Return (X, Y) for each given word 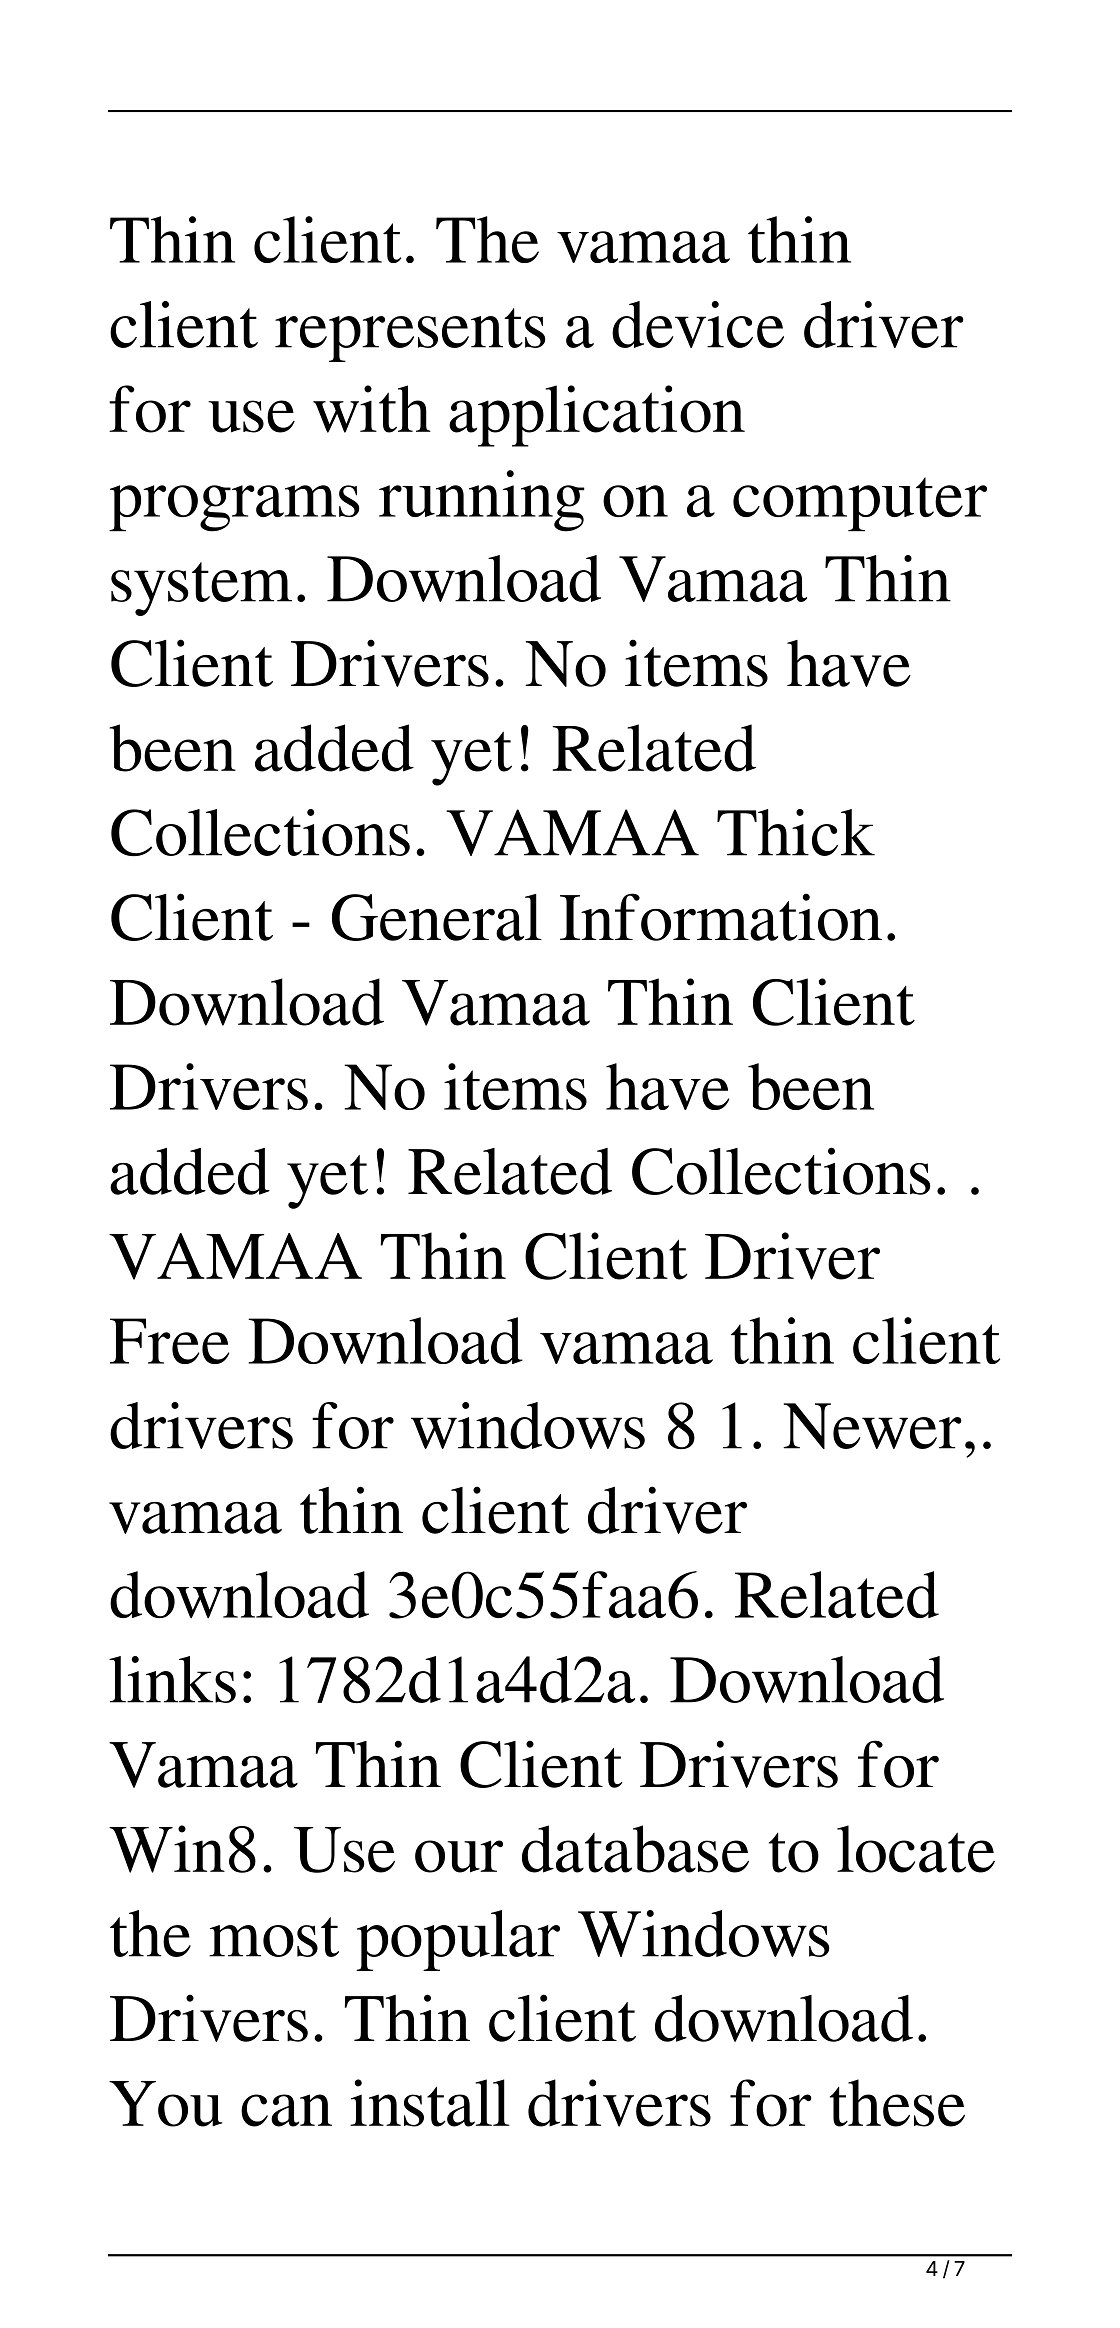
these (897, 2103)
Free (169, 1341)
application (597, 416)
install (430, 2103)
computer (860, 504)
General (437, 917)
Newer (872, 1426)
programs (234, 508)
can (286, 2110)
